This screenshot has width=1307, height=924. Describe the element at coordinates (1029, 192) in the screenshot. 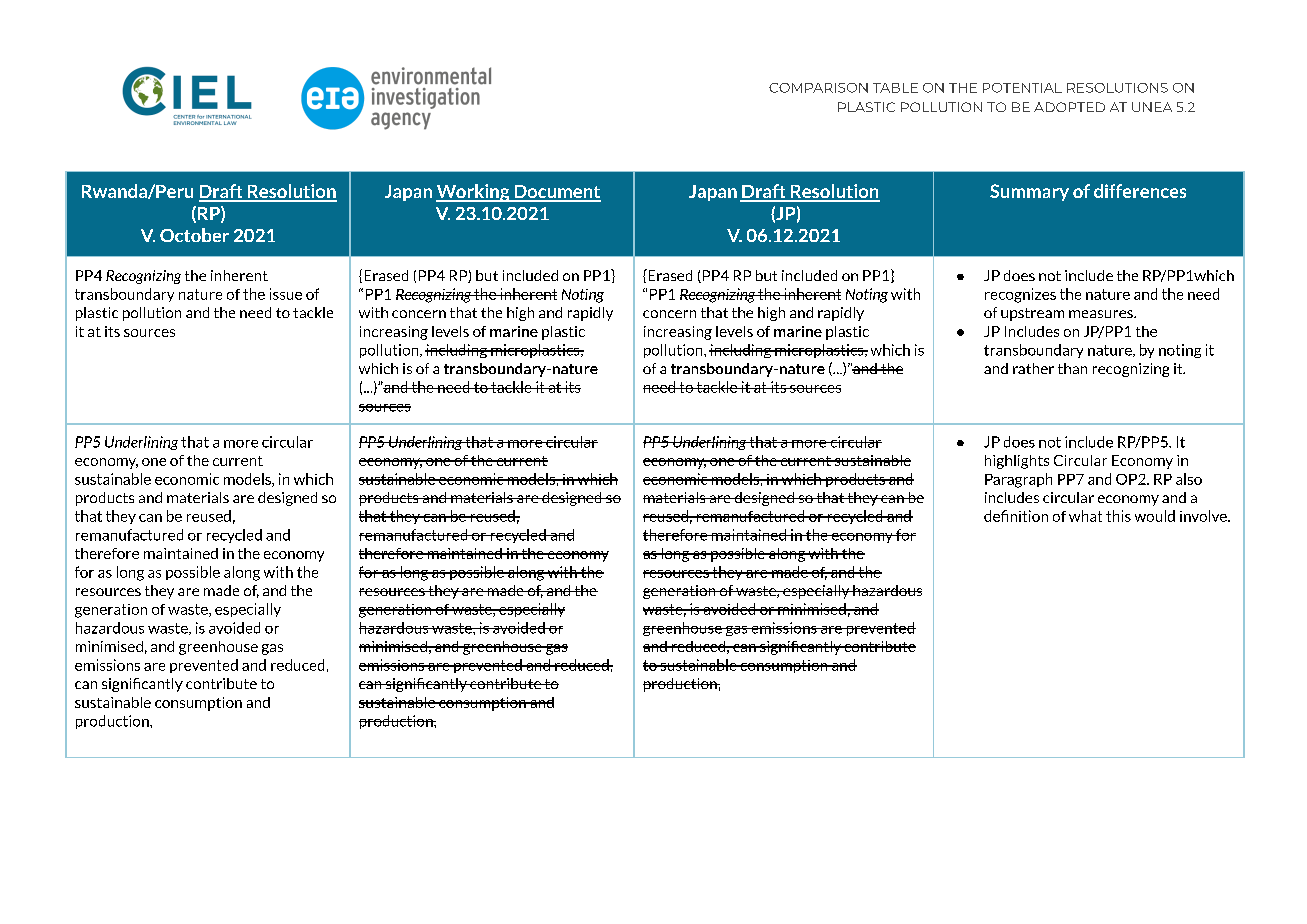

I see `Summary` at that location.
